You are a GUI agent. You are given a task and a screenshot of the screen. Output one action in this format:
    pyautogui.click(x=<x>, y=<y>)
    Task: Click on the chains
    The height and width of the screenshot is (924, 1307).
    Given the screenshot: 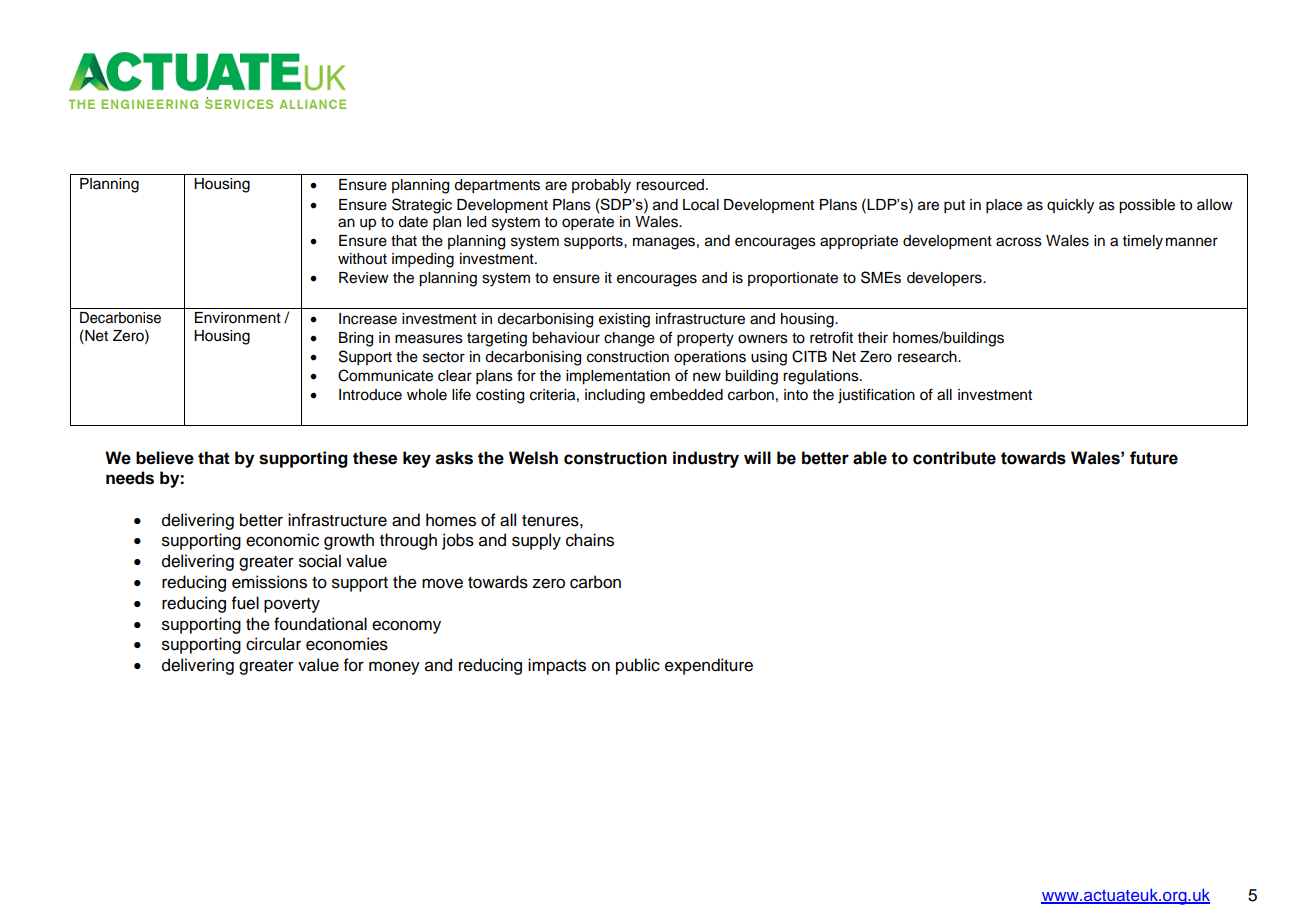 What is the action you would take?
    pyautogui.click(x=590, y=540)
